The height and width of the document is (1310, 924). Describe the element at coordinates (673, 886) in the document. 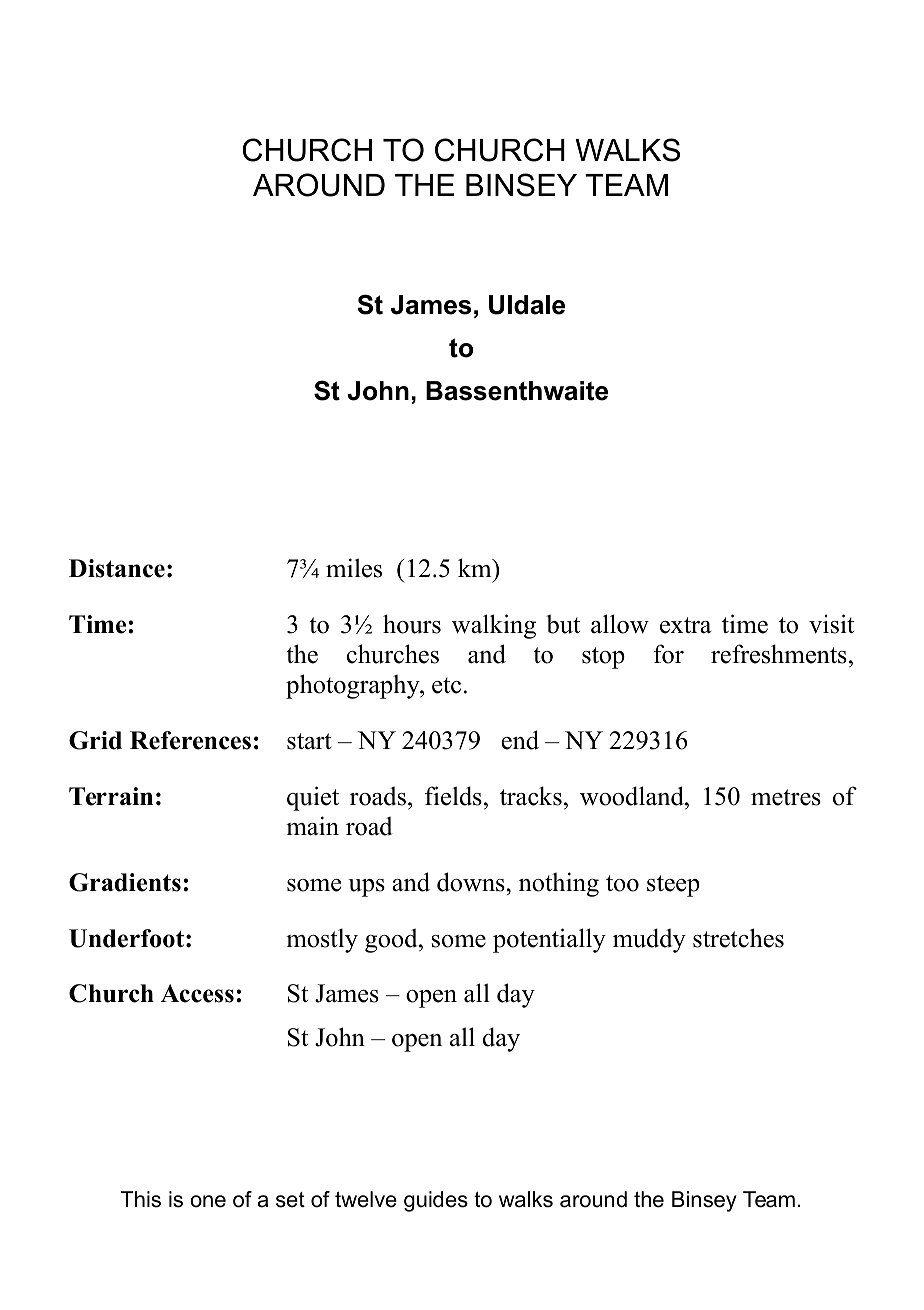

I see `steep` at that location.
